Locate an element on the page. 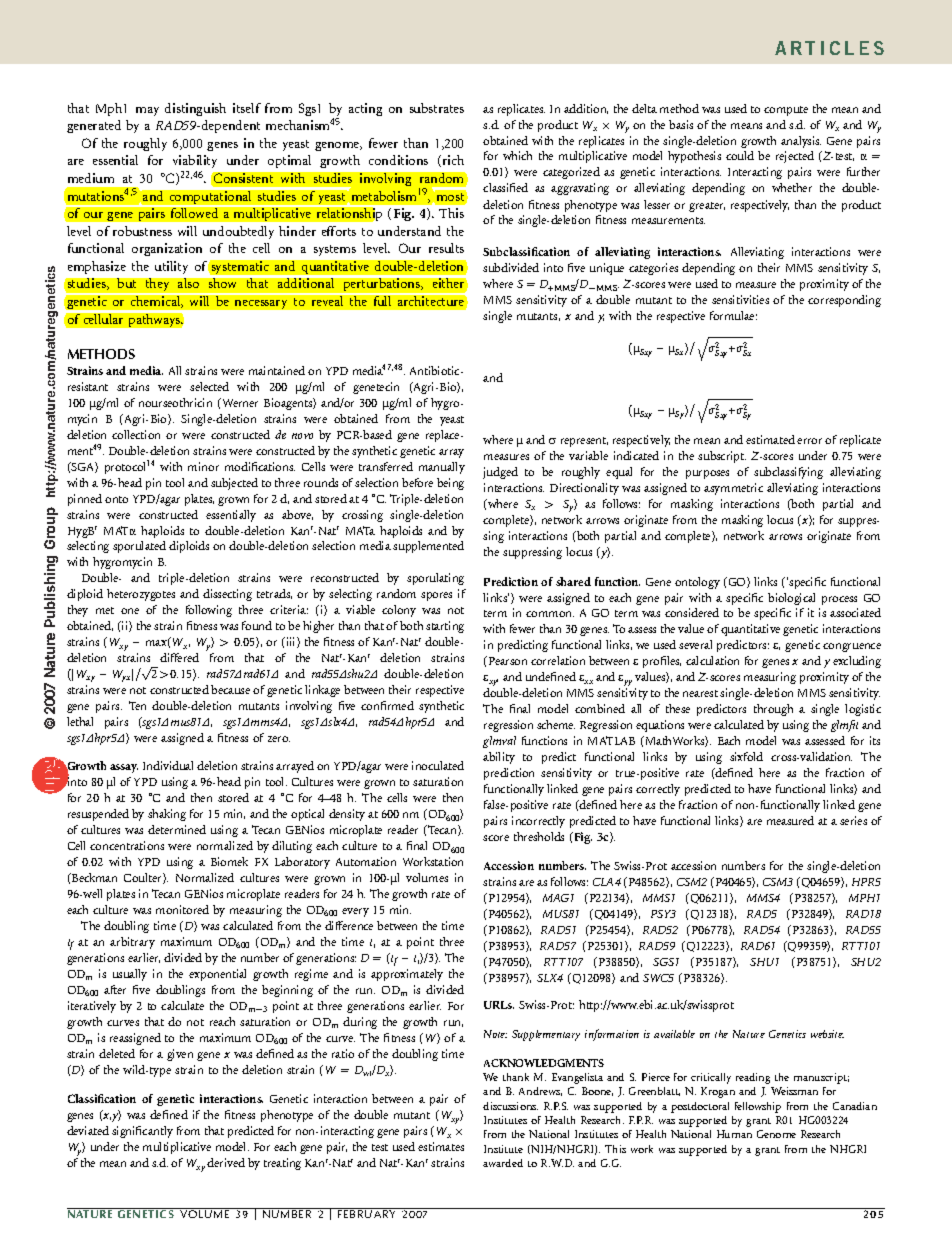  shaking is located at coordinates (167, 815).
